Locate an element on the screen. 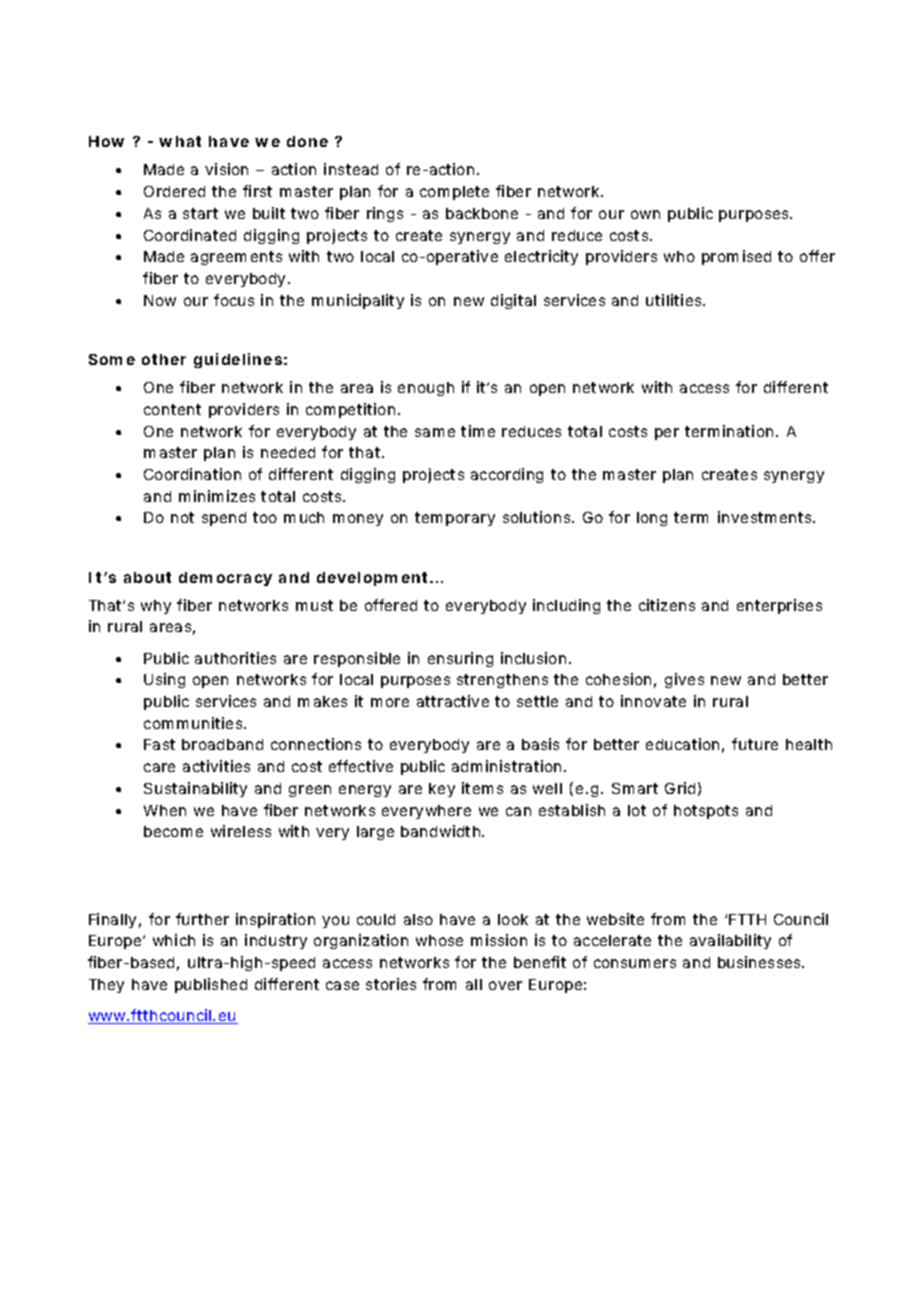  vision is located at coordinates (226, 169).
